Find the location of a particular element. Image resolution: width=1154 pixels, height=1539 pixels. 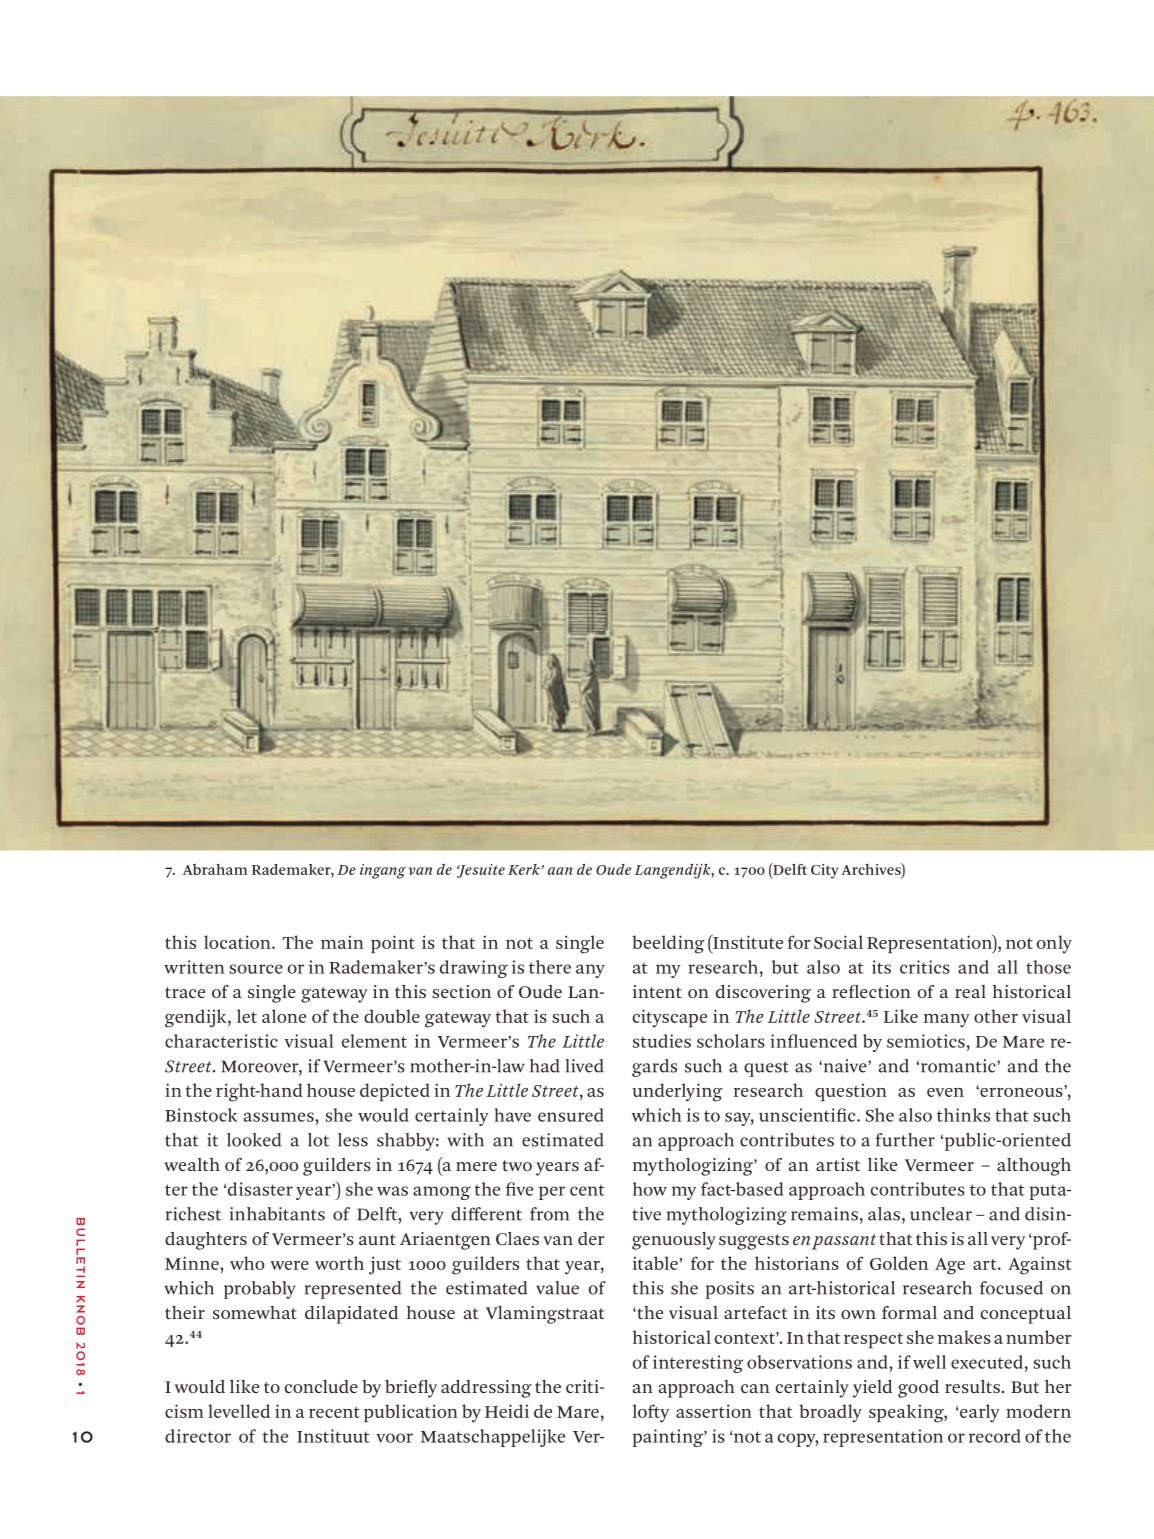

early is located at coordinates (978, 1413).
